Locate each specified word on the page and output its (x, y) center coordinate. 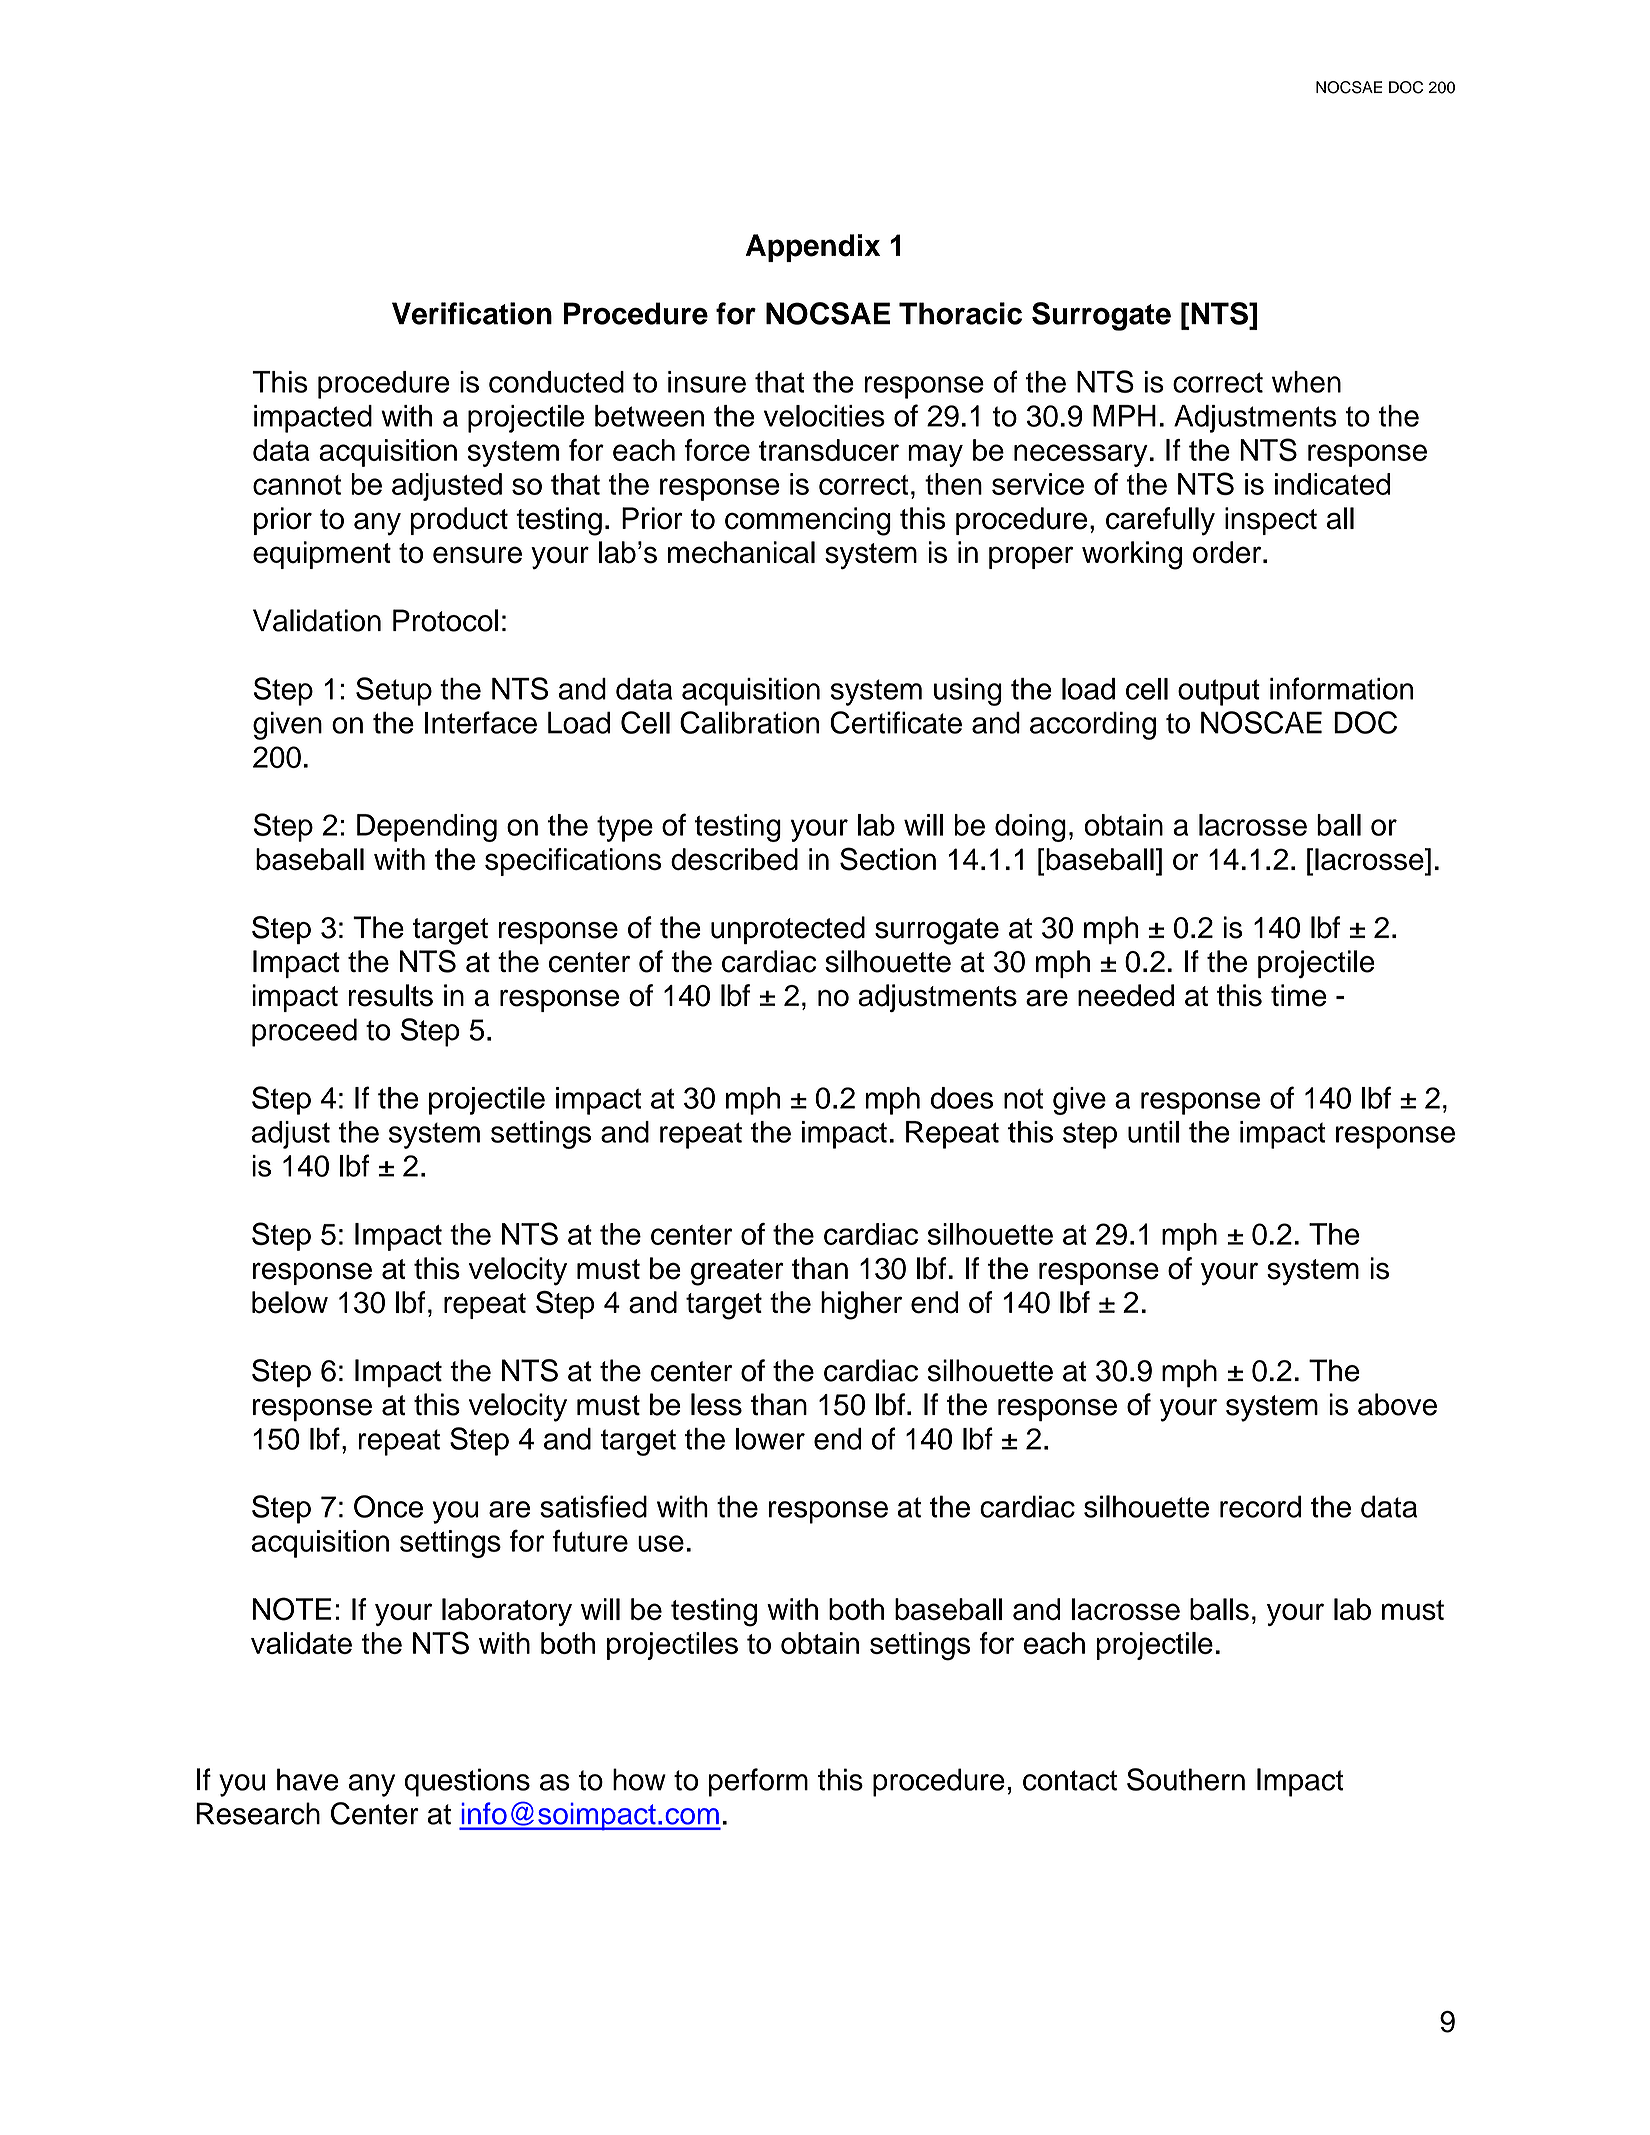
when (1306, 382)
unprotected (788, 930)
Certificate (896, 722)
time (1299, 995)
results (390, 995)
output (1219, 692)
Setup (394, 691)
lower (770, 1439)
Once (388, 1506)
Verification (472, 313)
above (1397, 1404)
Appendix (813, 248)
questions (467, 1782)
